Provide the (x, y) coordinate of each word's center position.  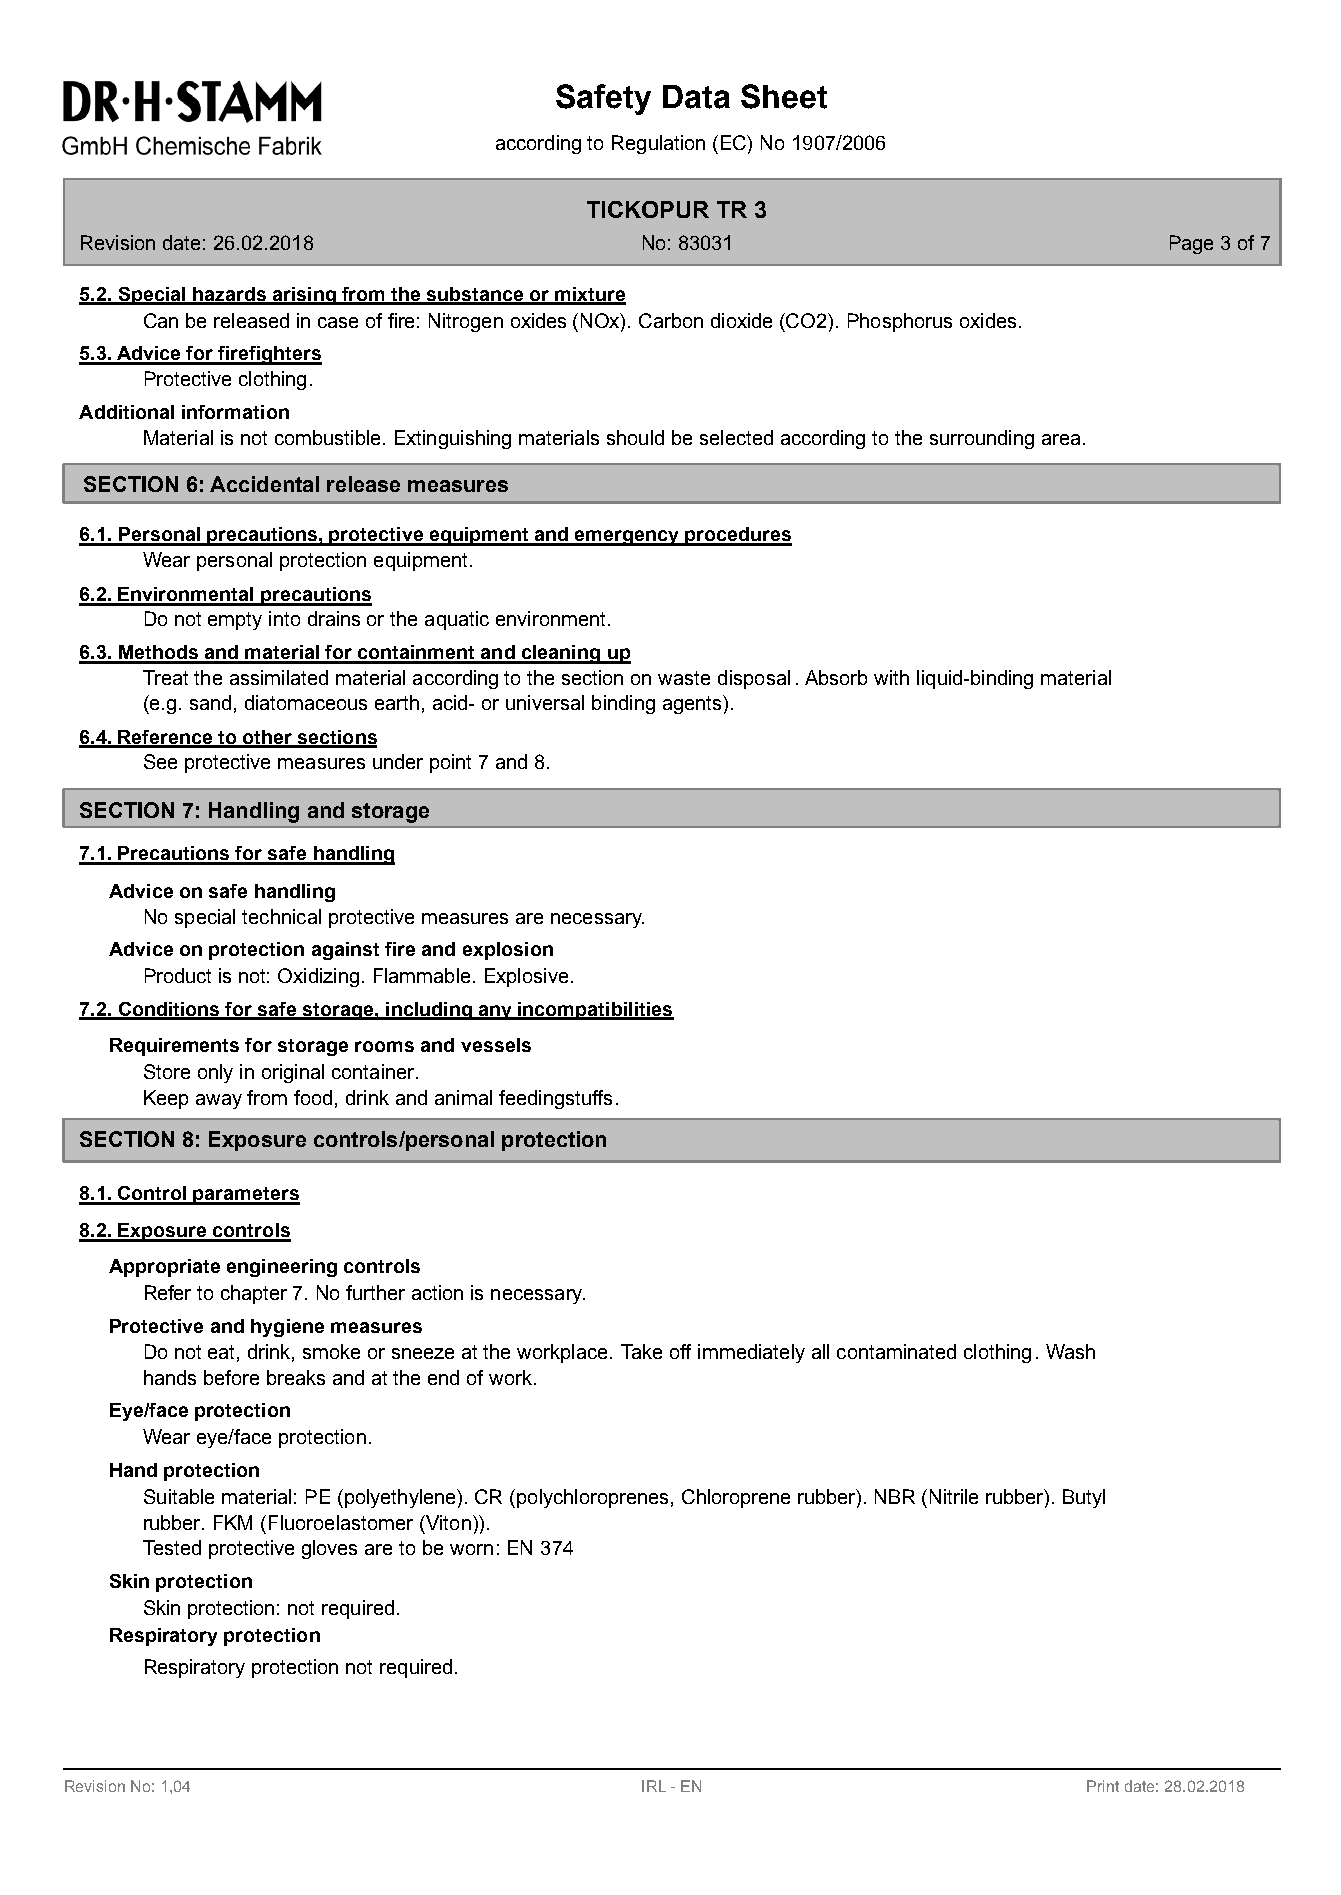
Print (1103, 1786)
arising (304, 296)
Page (1191, 244)
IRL (654, 1786)
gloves (329, 1549)
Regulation (658, 144)
